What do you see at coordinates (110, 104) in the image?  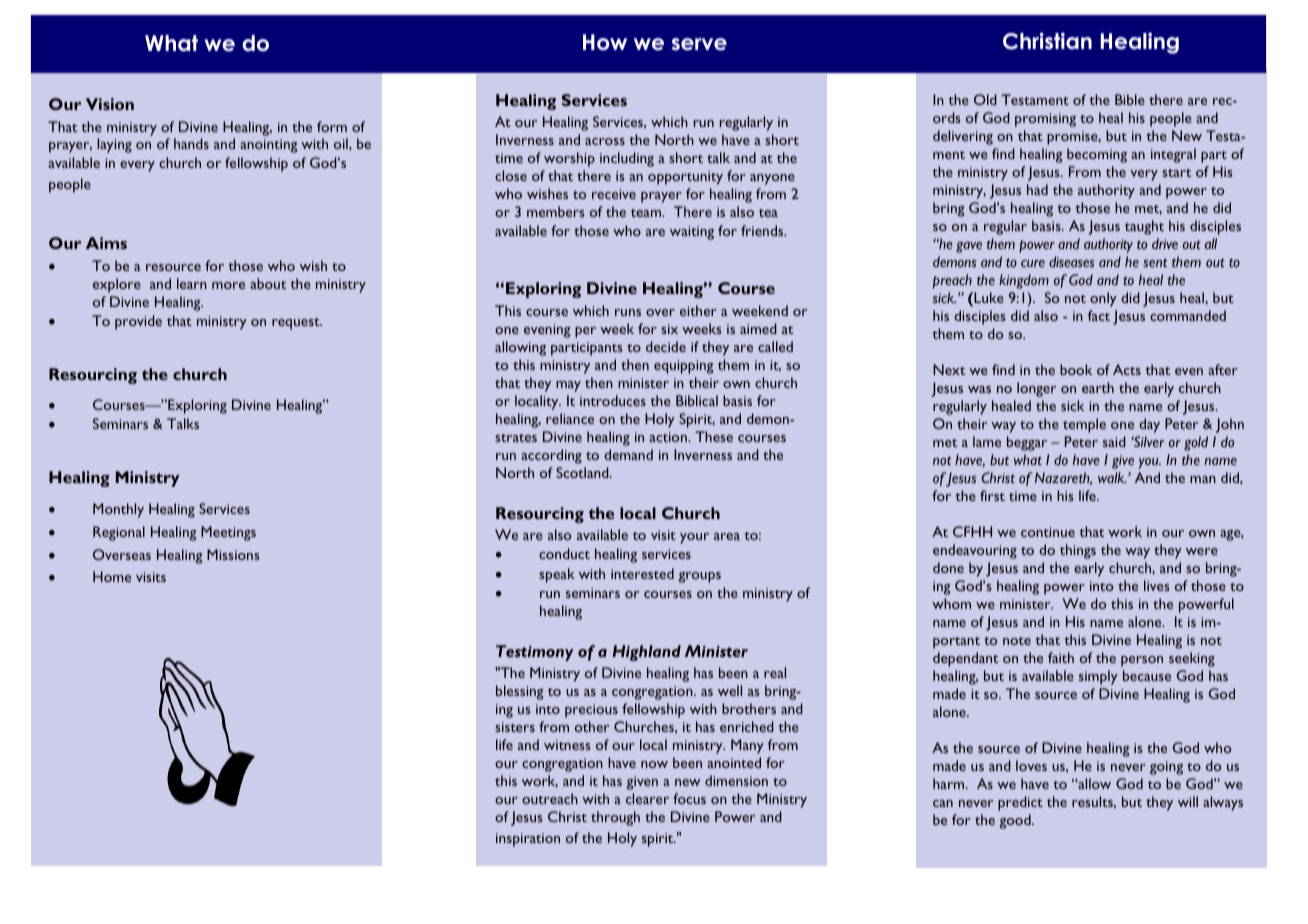 I see `Vision` at bounding box center [110, 104].
